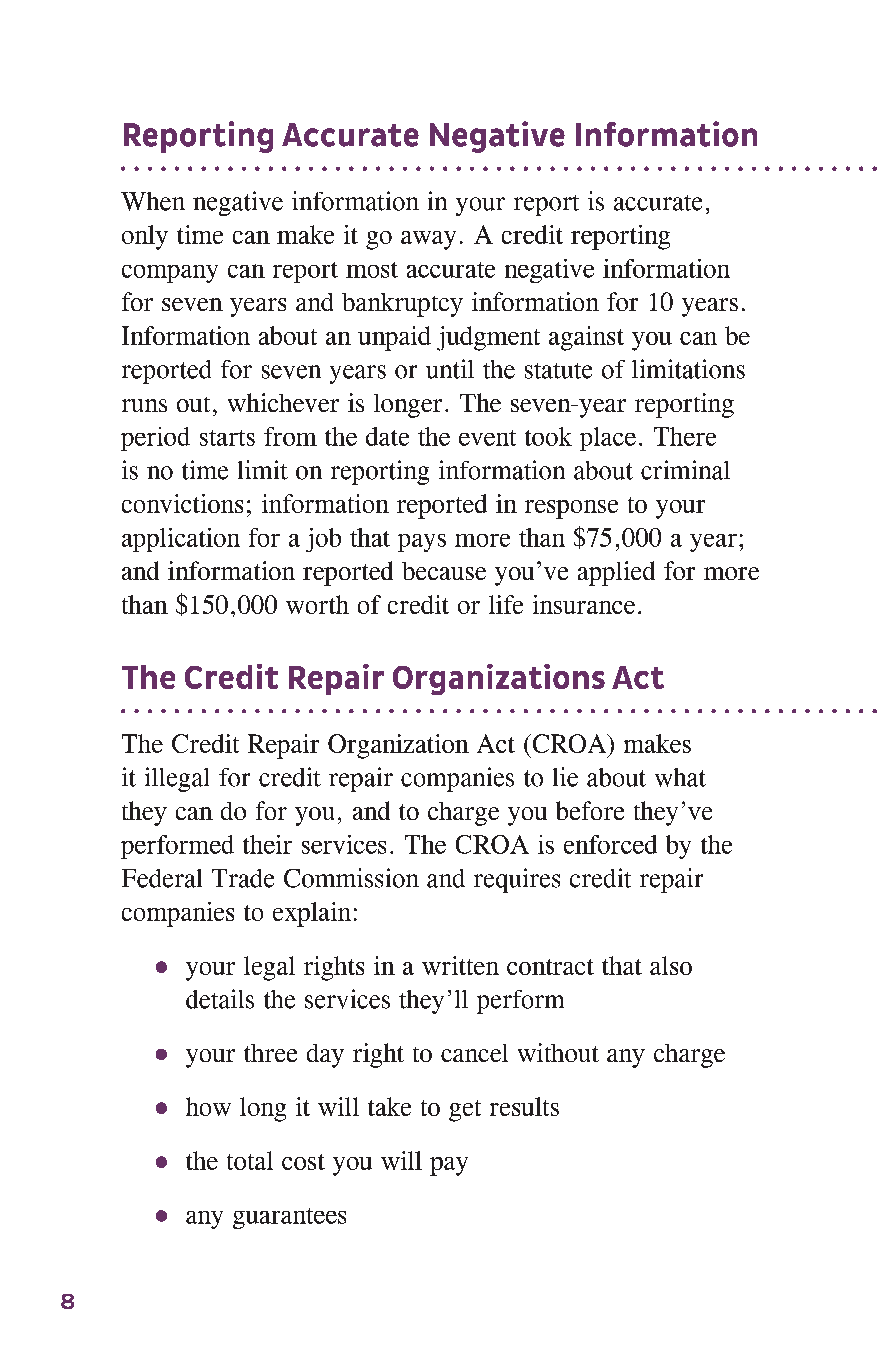 Image resolution: width=887 pixels, height=1372 pixels. I want to click on company, so click(170, 274).
